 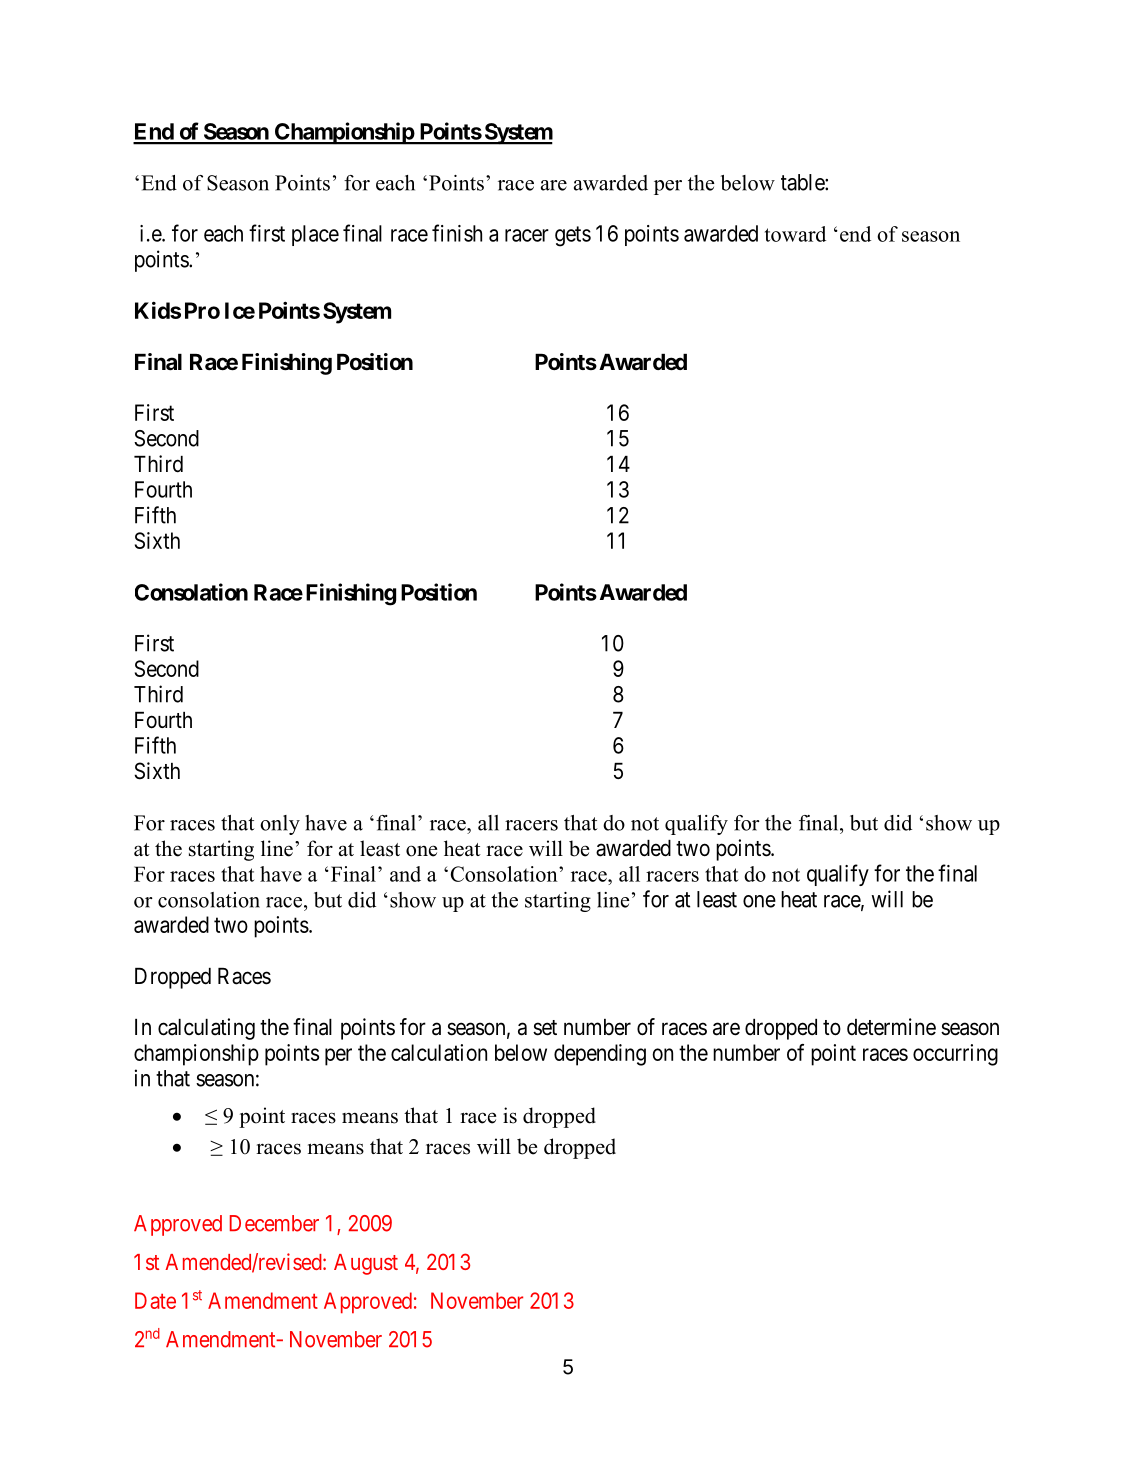 What do you see at coordinates (795, 234) in the screenshot?
I see `toward` at bounding box center [795, 234].
